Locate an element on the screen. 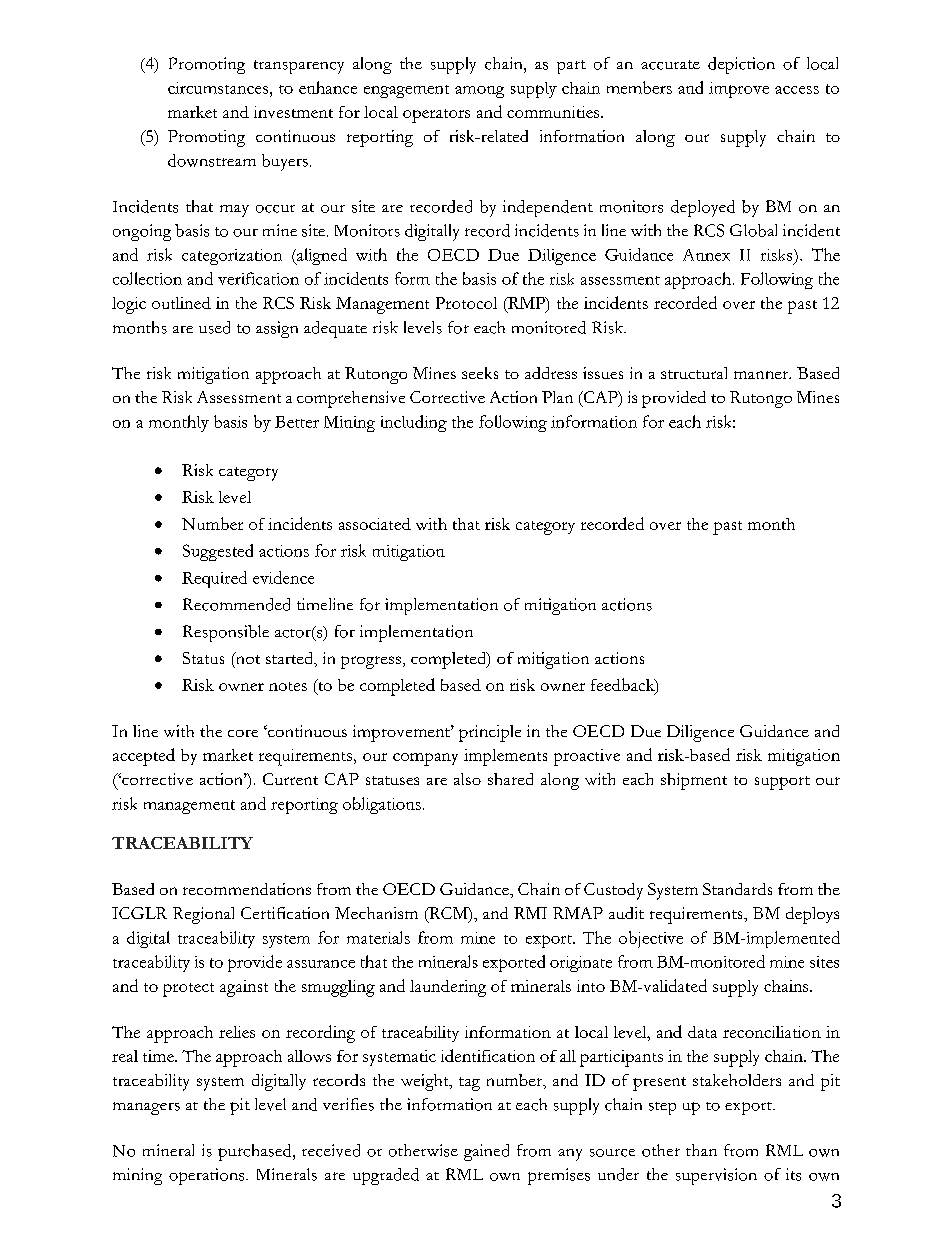  recommendations is located at coordinates (247, 889).
